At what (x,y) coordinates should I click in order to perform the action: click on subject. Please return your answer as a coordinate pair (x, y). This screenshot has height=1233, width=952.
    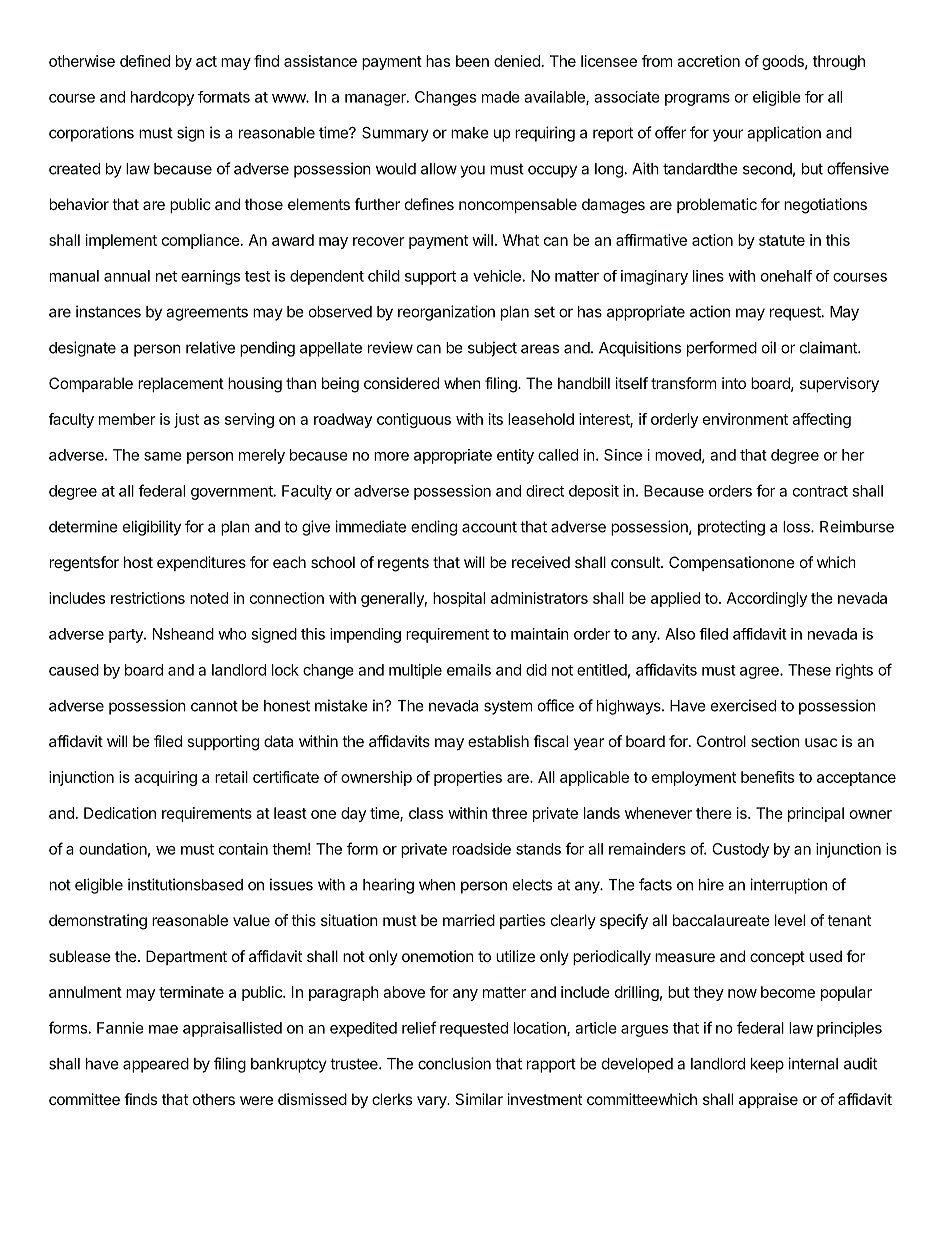
    Looking at the image, I should click on (492, 349).
